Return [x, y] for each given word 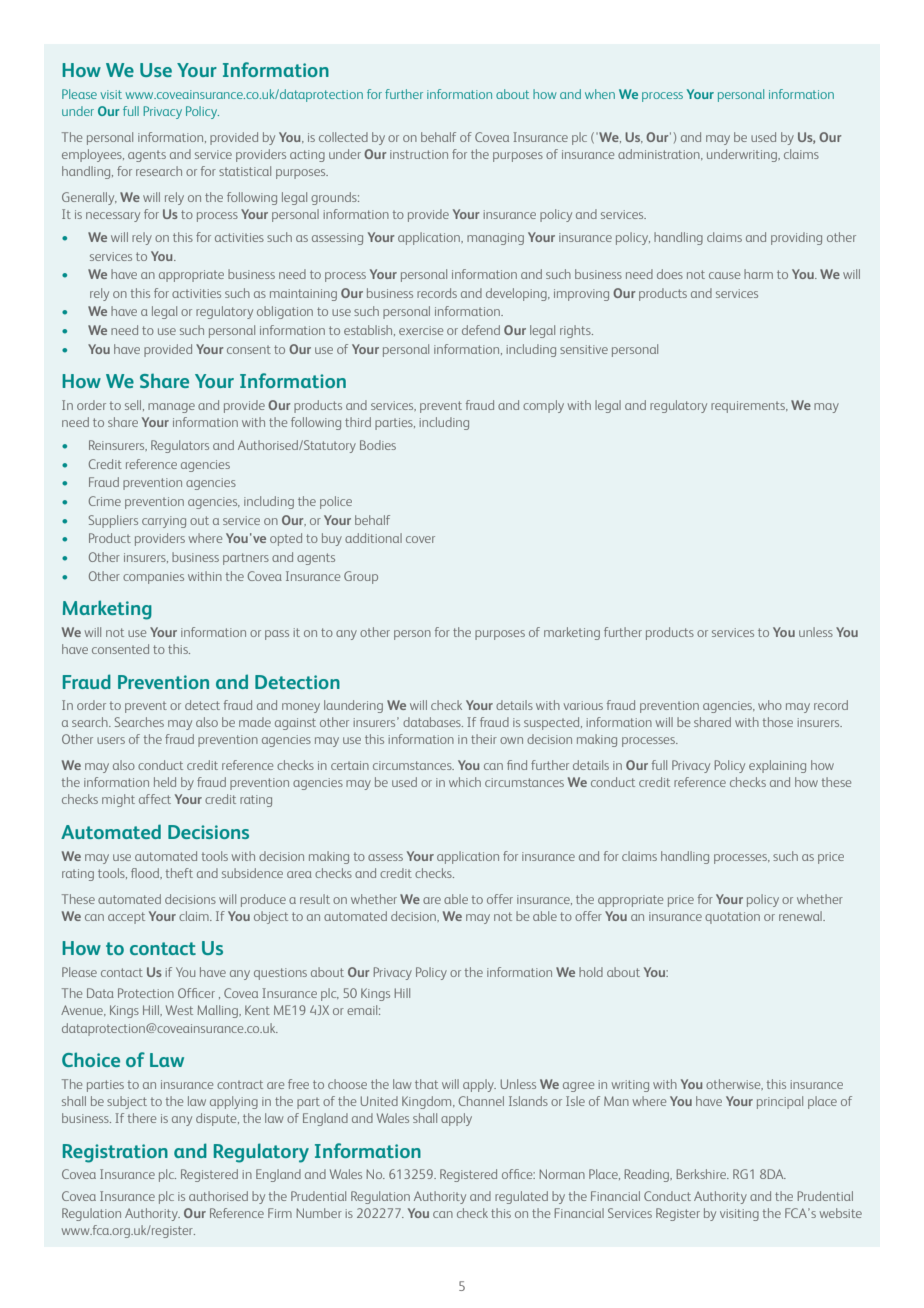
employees [93, 155]
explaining [777, 766]
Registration [115, 1153]
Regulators [180, 446]
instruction [419, 154]
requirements [749, 407]
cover [420, 539]
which [465, 782]
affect [155, 799]
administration [660, 154]
